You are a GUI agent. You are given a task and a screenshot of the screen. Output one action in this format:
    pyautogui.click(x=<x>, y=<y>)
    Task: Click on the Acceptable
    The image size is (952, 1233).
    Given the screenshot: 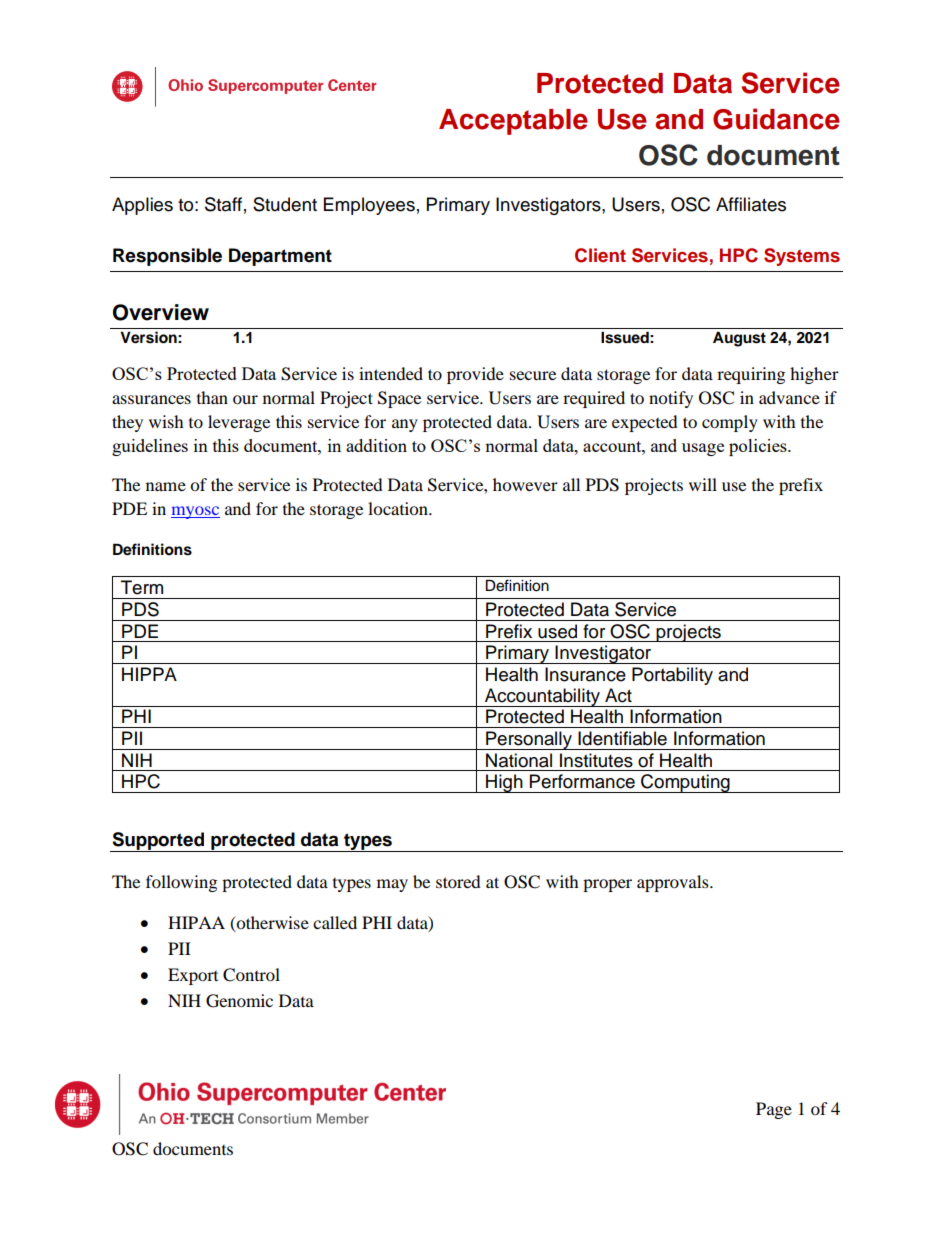 What is the action you would take?
    pyautogui.click(x=513, y=122)
